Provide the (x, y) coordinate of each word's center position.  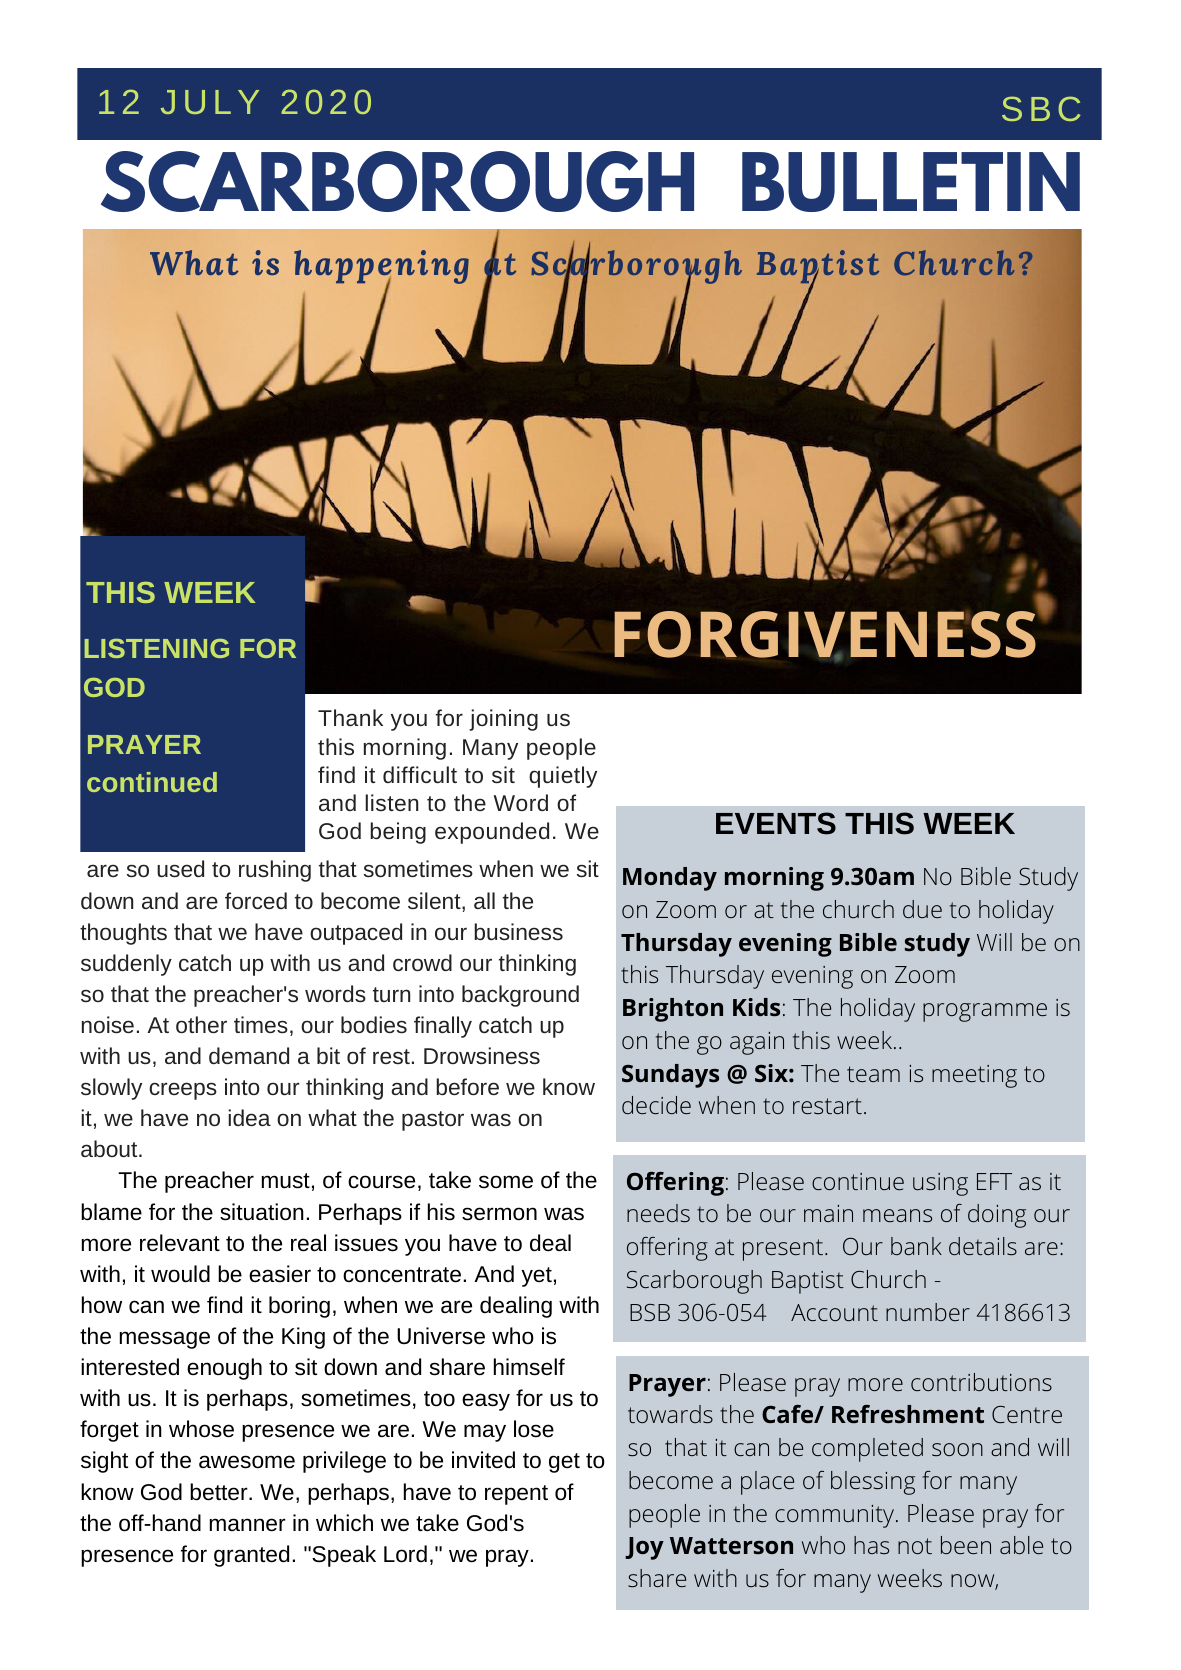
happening (381, 268)
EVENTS (776, 823)
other (201, 1024)
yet (536, 1277)
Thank (350, 717)
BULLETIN (911, 182)
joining (503, 720)
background (520, 996)
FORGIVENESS (826, 634)
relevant (180, 1243)
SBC (1041, 108)
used (180, 868)
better (220, 1492)
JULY (210, 102)
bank (916, 1246)
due (922, 909)
